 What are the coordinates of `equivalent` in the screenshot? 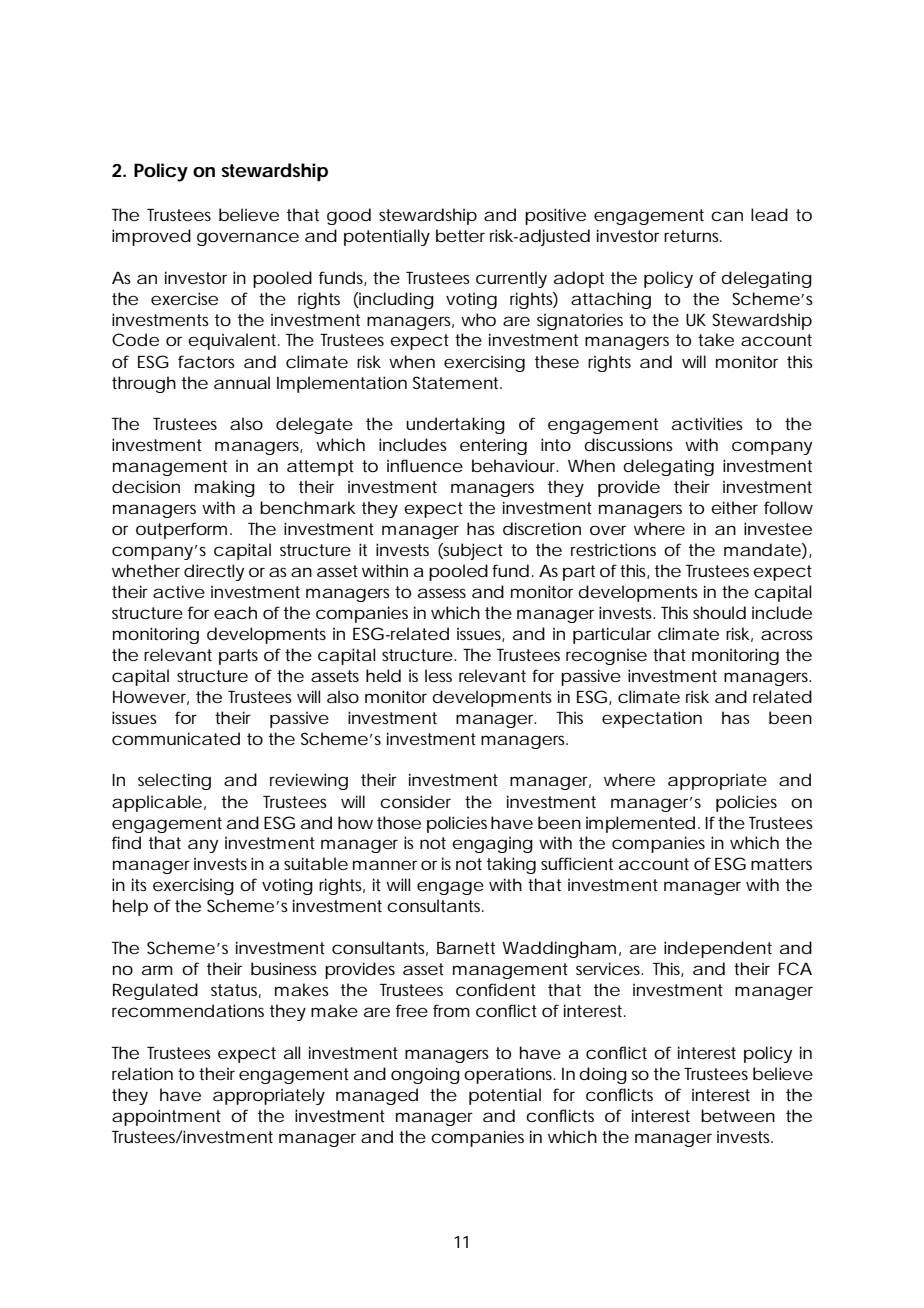 It's located at (233, 341).
